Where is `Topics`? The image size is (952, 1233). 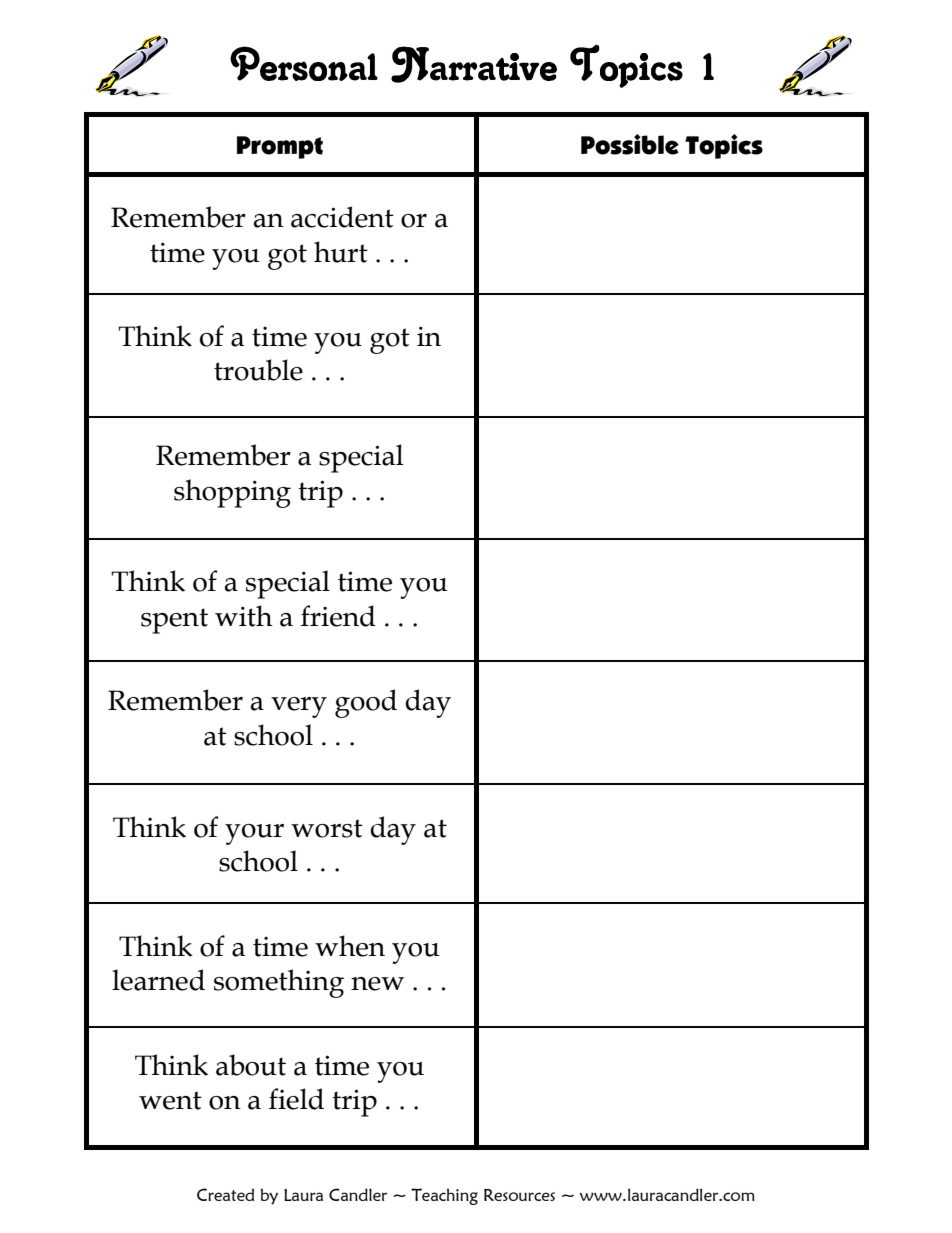 Topics is located at coordinates (724, 146).
